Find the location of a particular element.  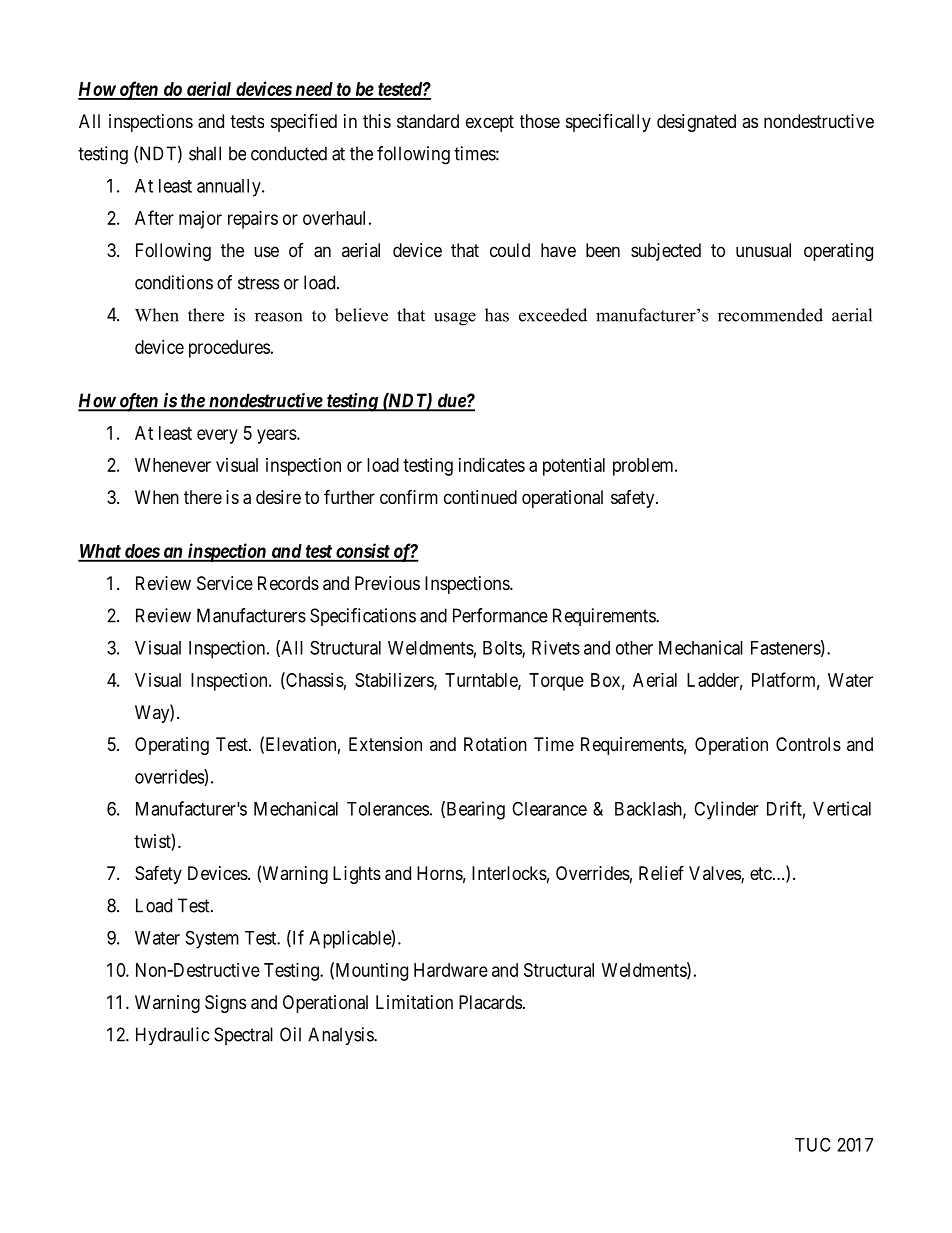

shall is located at coordinates (205, 153).
